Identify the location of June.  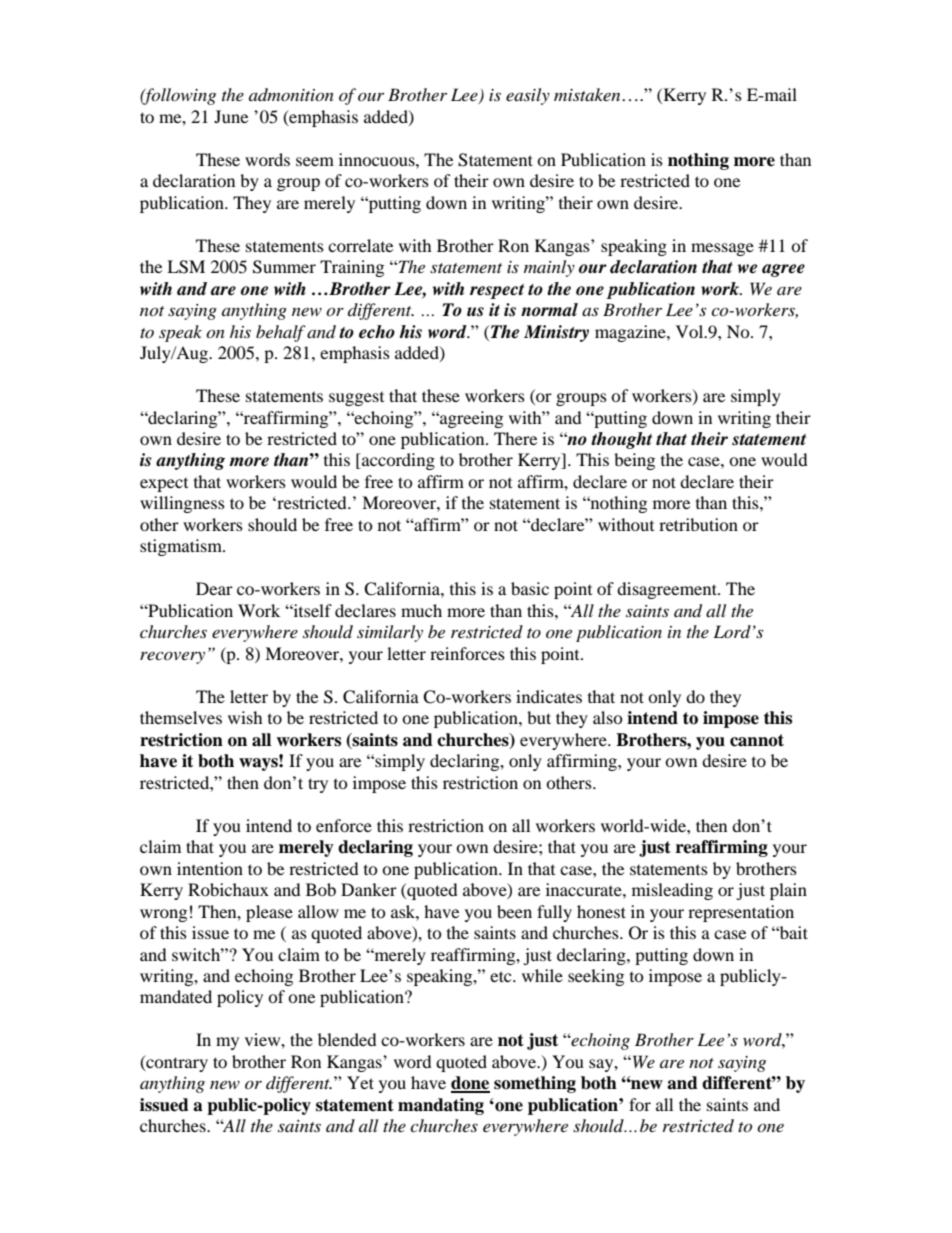
(231, 116).
